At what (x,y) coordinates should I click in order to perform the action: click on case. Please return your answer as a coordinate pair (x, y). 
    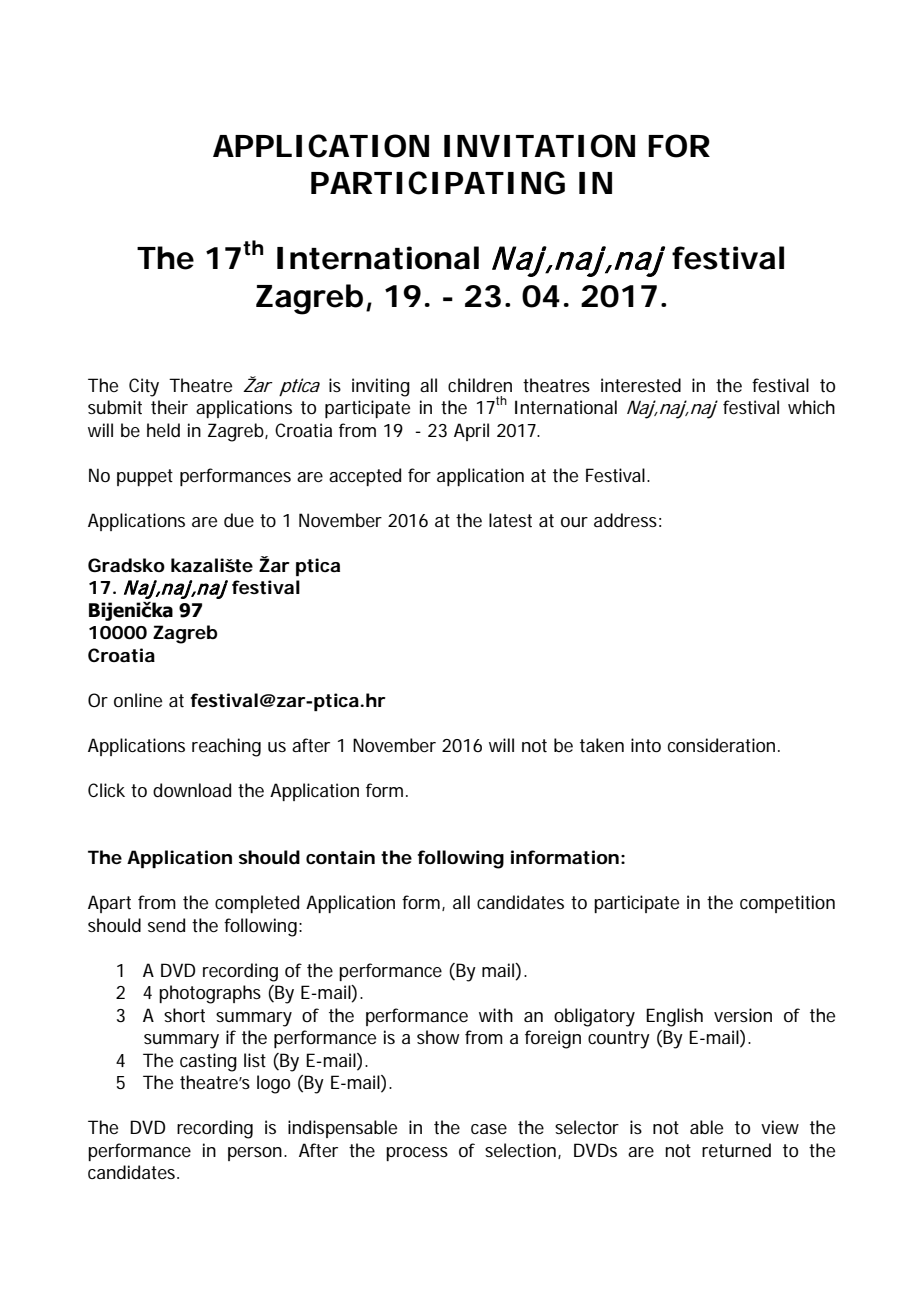
    Looking at the image, I should click on (489, 1129).
